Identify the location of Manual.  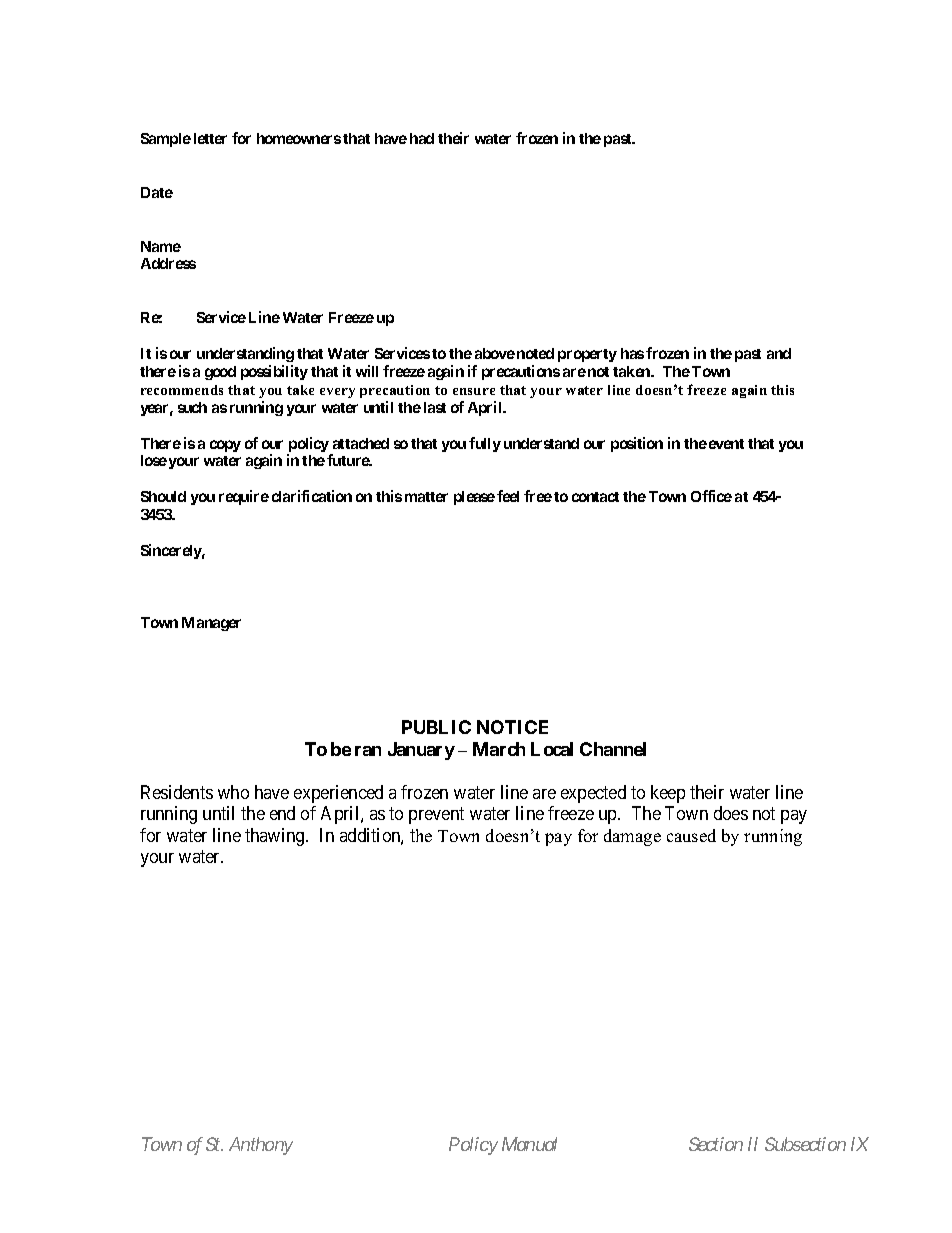
(529, 1144).
